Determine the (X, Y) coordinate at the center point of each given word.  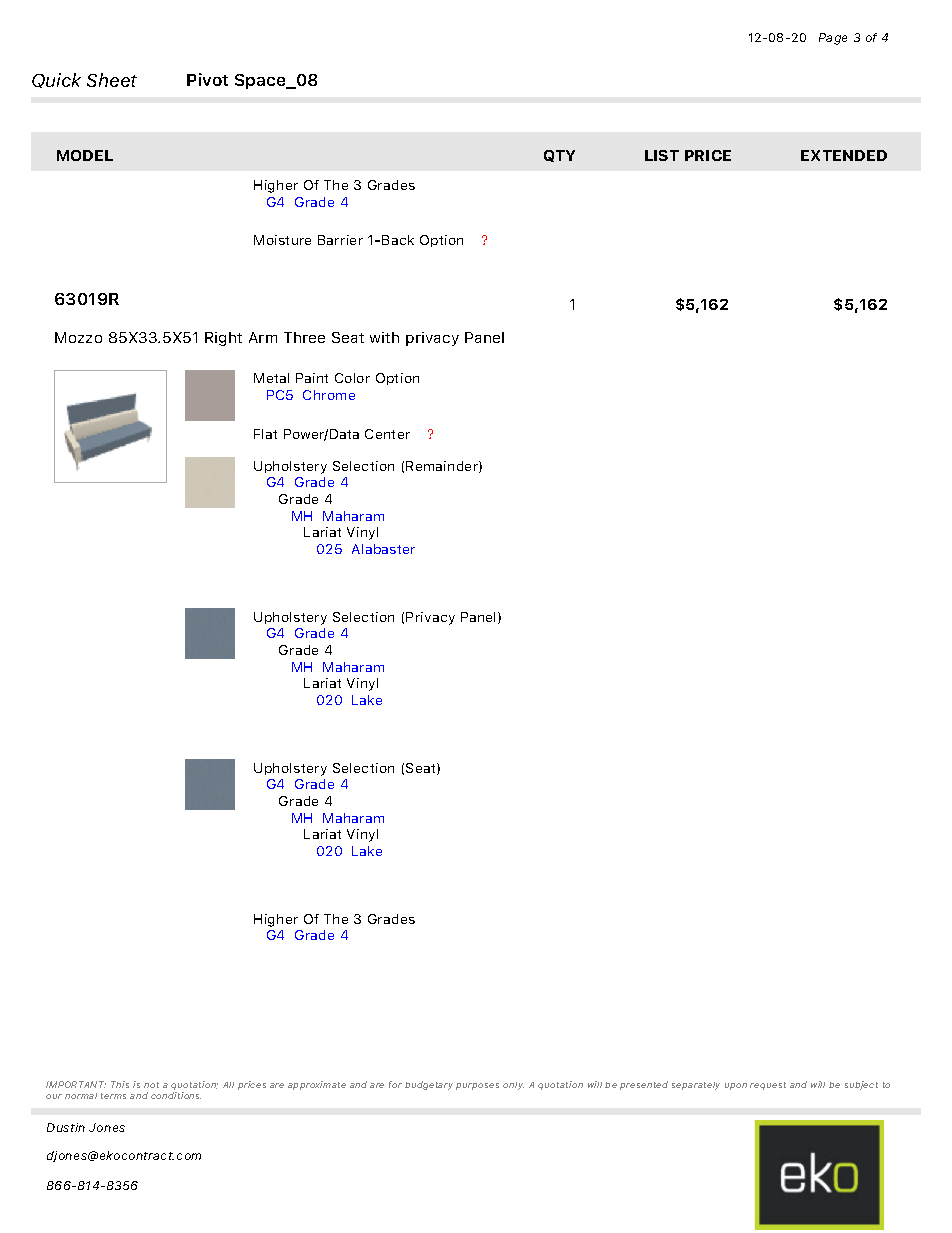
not (151, 1085)
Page (833, 39)
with (384, 337)
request (768, 1086)
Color (352, 378)
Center (387, 434)
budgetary (429, 1085)
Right (223, 339)
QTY (559, 156)
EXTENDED (844, 155)
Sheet (112, 80)
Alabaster (383, 549)
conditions (176, 1095)
